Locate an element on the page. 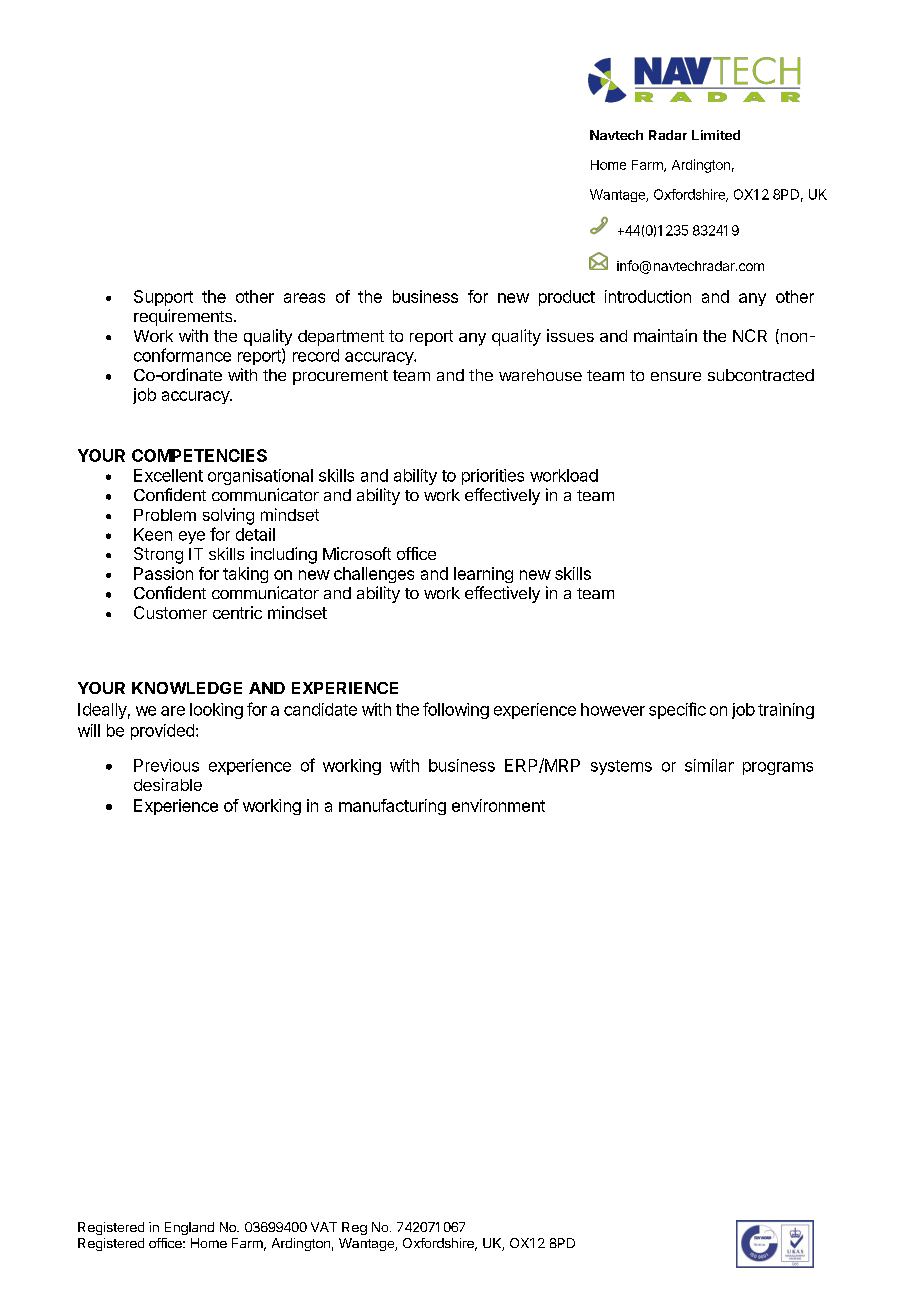 The height and width of the page is (1307, 924). Previous is located at coordinates (166, 765).
